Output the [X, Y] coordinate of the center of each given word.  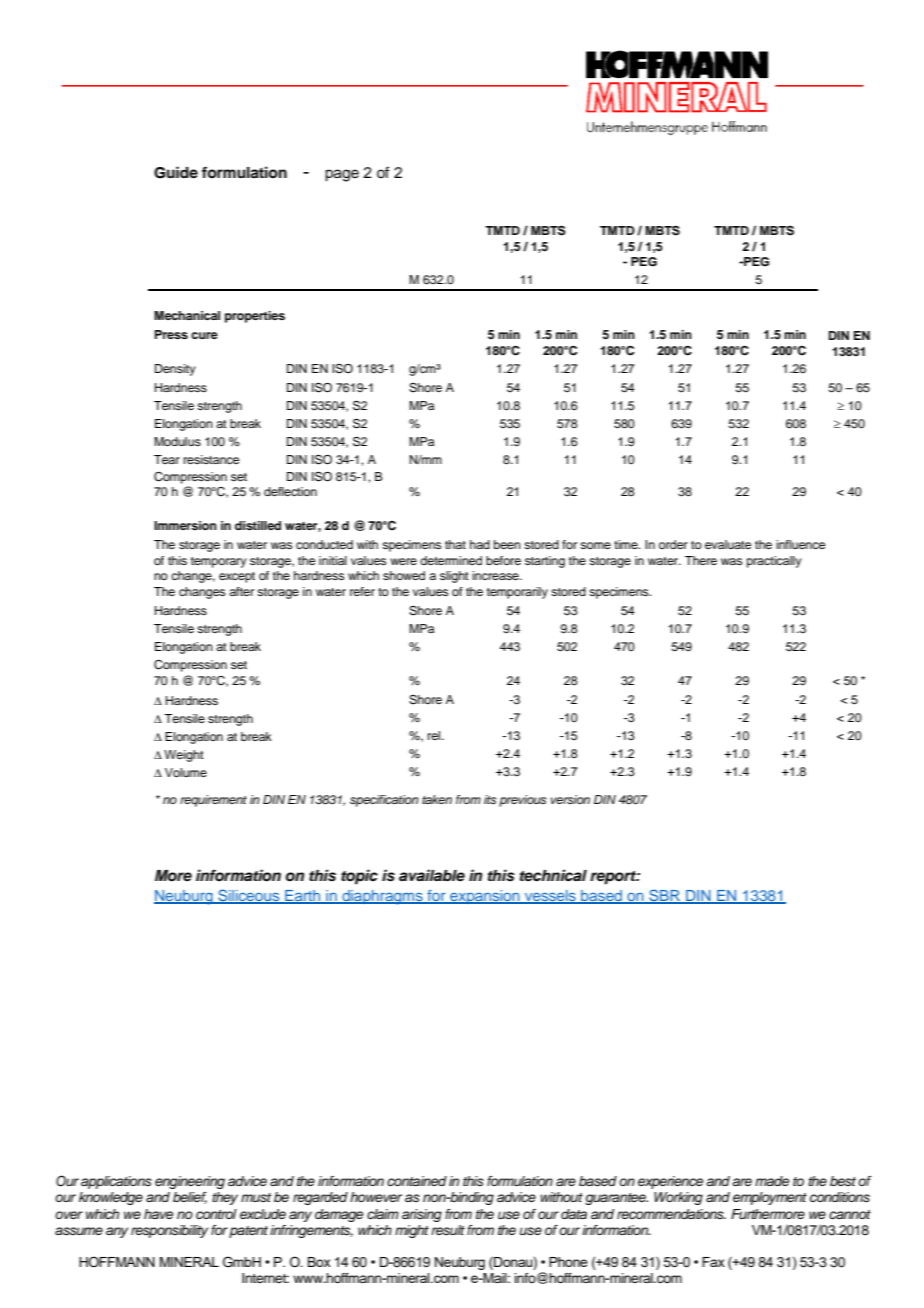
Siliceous [249, 896]
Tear [167, 459]
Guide [176, 172]
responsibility [169, 1231]
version [570, 799]
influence [800, 544]
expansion [485, 897]
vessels [550, 897]
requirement [213, 801]
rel [435, 735]
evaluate [728, 544]
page [342, 175]
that [455, 544]
